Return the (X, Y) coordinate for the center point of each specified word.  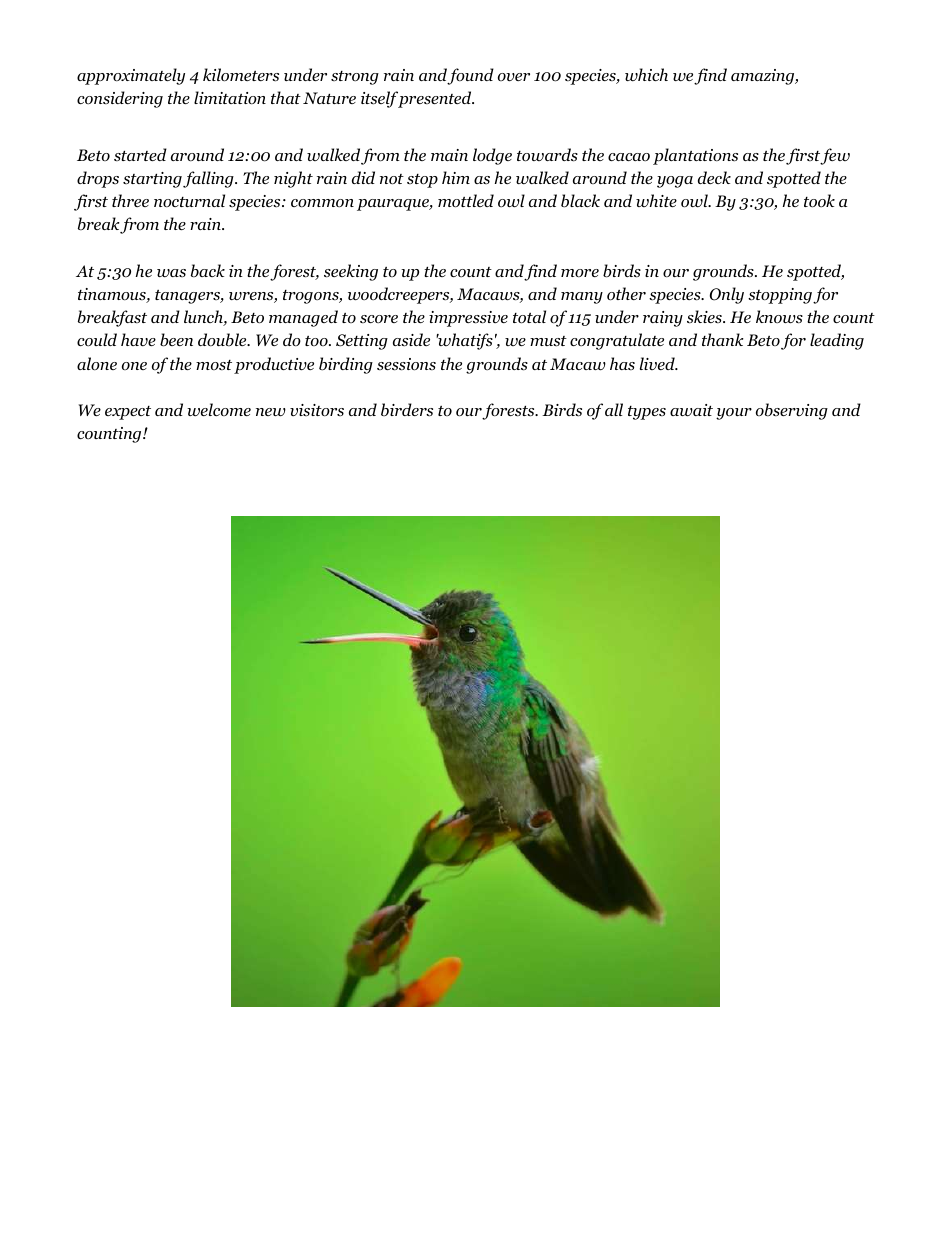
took (819, 201)
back (208, 271)
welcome (219, 409)
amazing (764, 77)
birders (407, 410)
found (470, 76)
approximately (131, 76)
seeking (351, 272)
